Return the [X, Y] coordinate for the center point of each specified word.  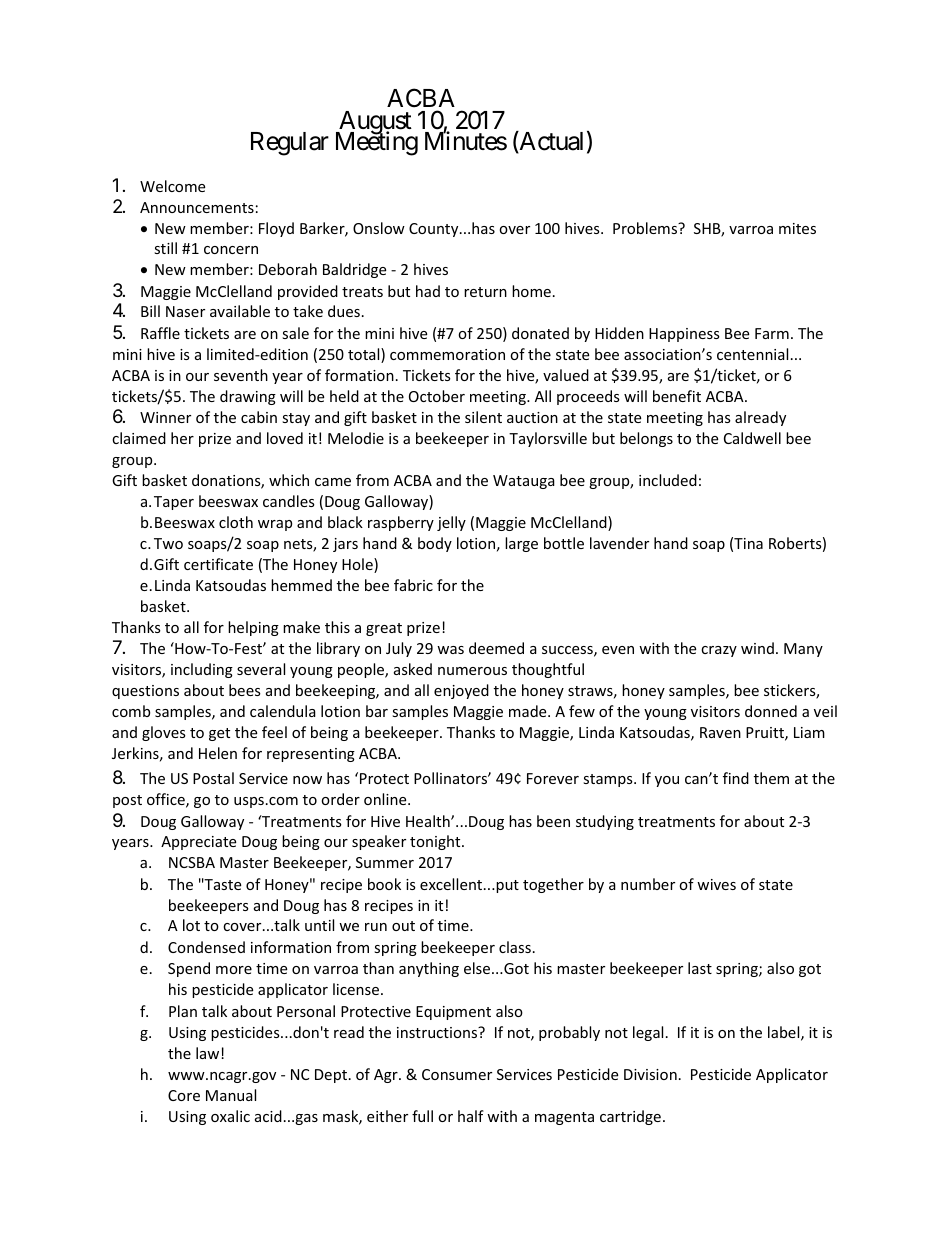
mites [797, 228]
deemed [496, 648]
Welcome [172, 186]
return [485, 292]
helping [253, 628]
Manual [231, 1095]
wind [757, 648]
